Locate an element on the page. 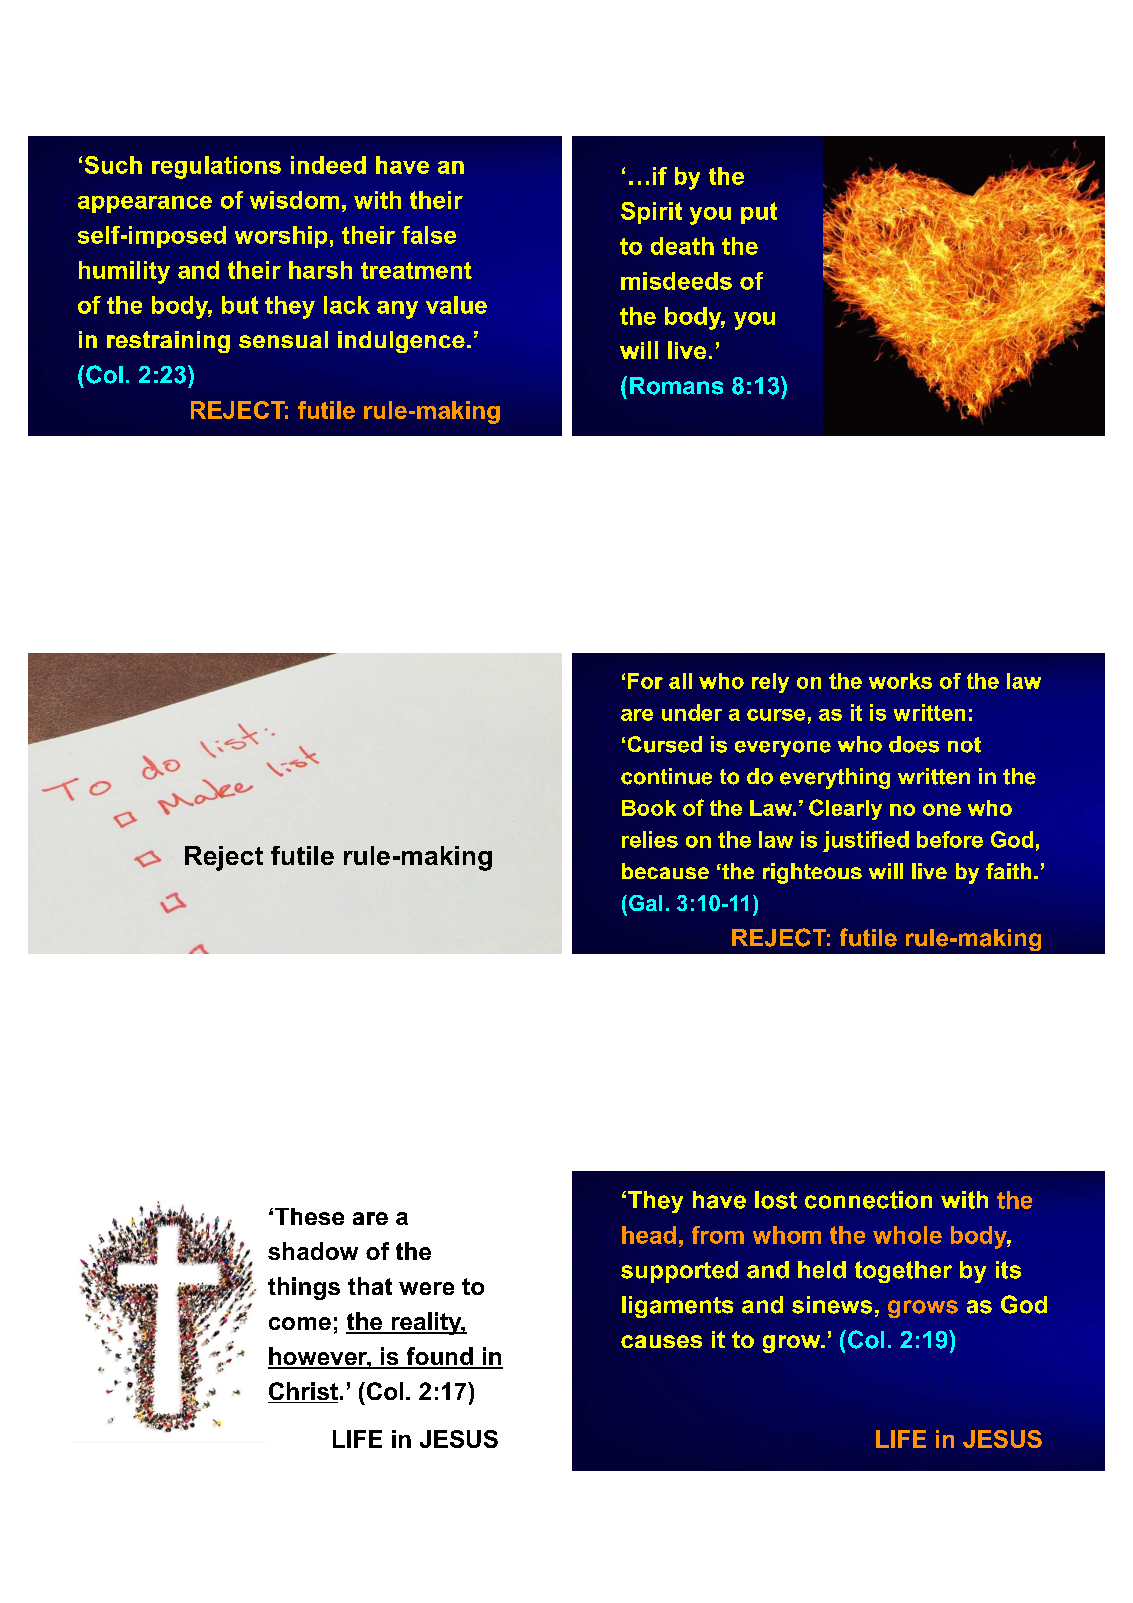 The image size is (1133, 1603). grows is located at coordinates (923, 1309).
